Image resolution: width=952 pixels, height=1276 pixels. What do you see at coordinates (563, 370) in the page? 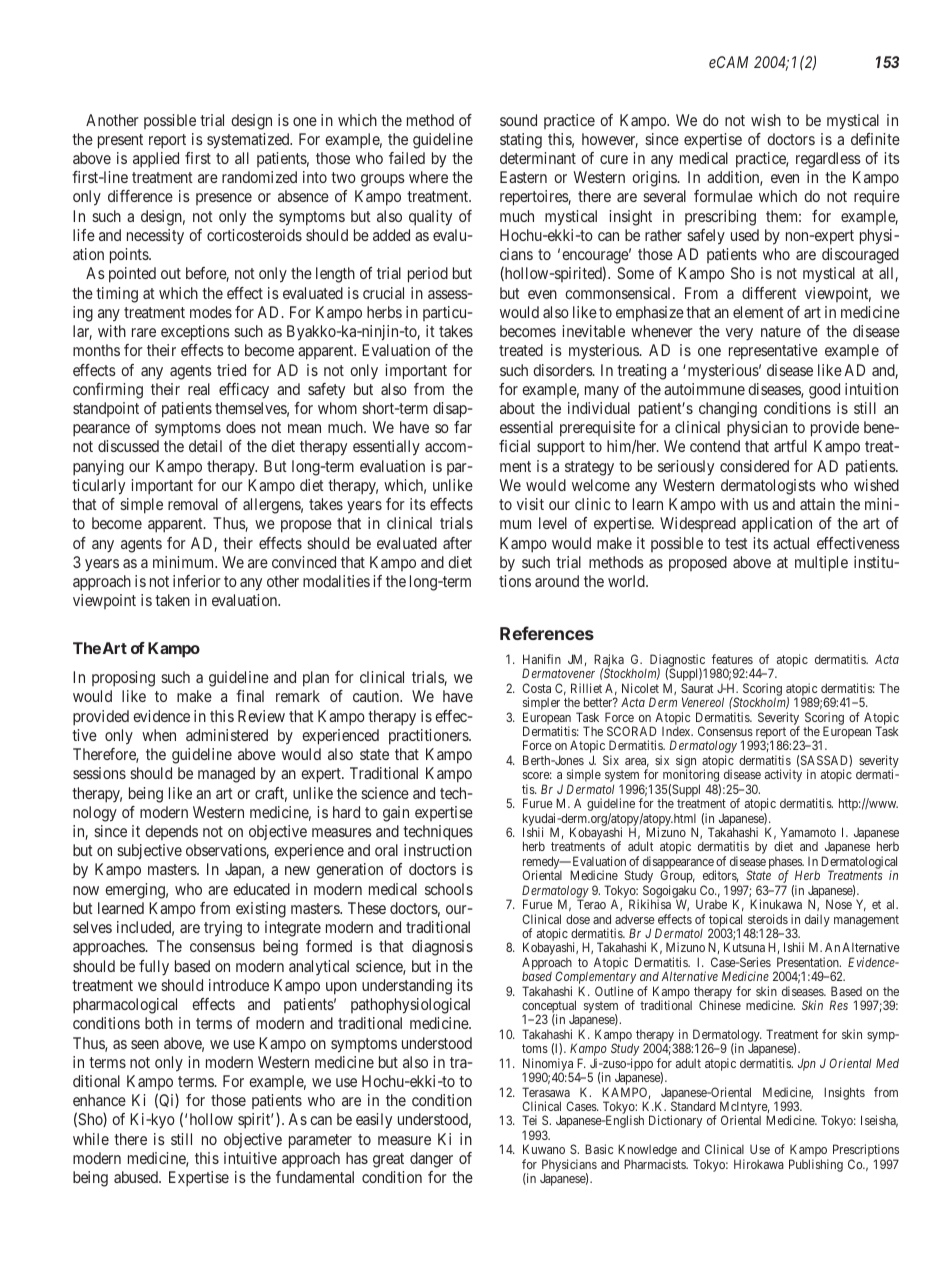
I see `disorders` at bounding box center [563, 370].
